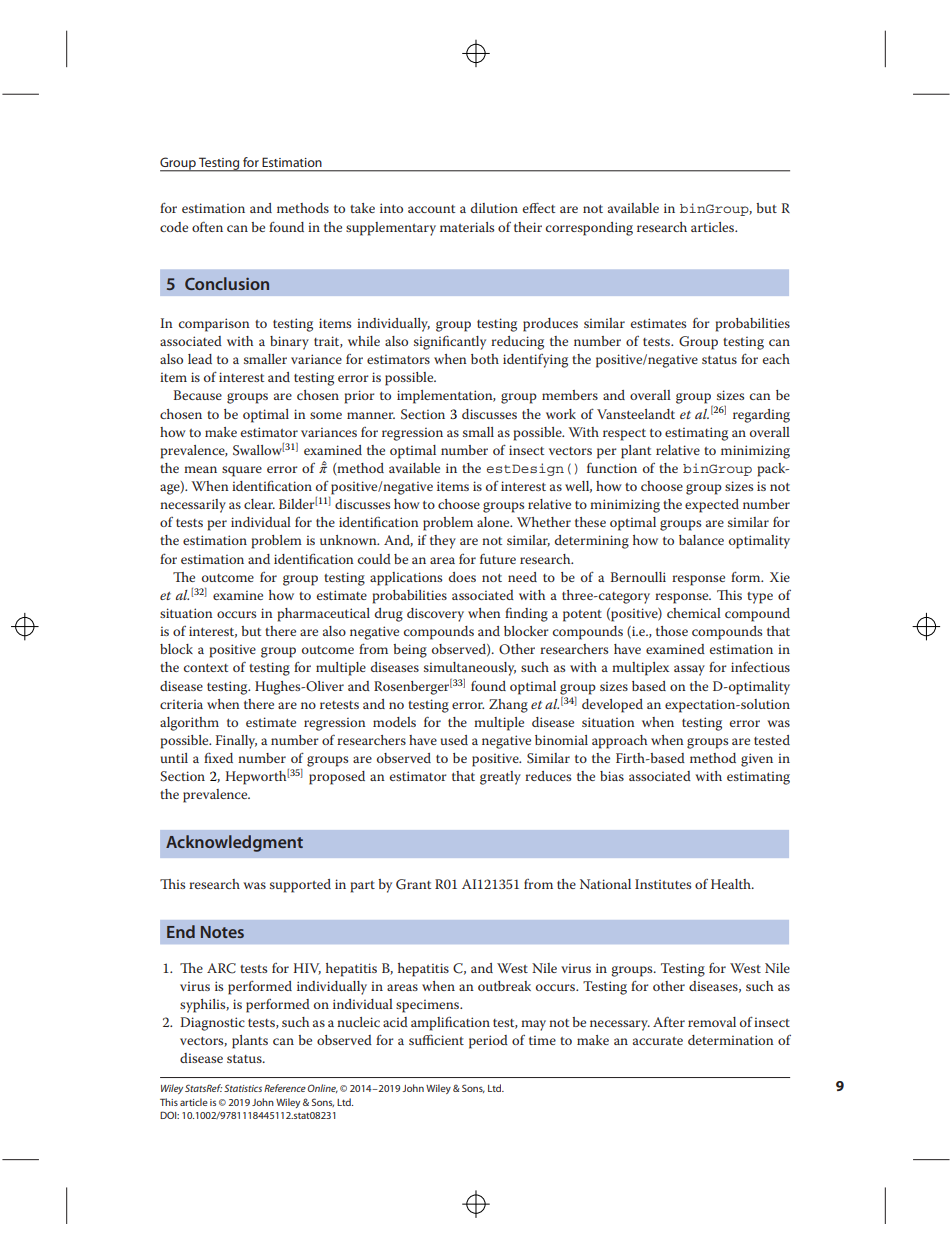 This screenshot has width=952, height=1256. Describe the element at coordinates (589, 229) in the screenshot. I see `corresponding` at that location.
